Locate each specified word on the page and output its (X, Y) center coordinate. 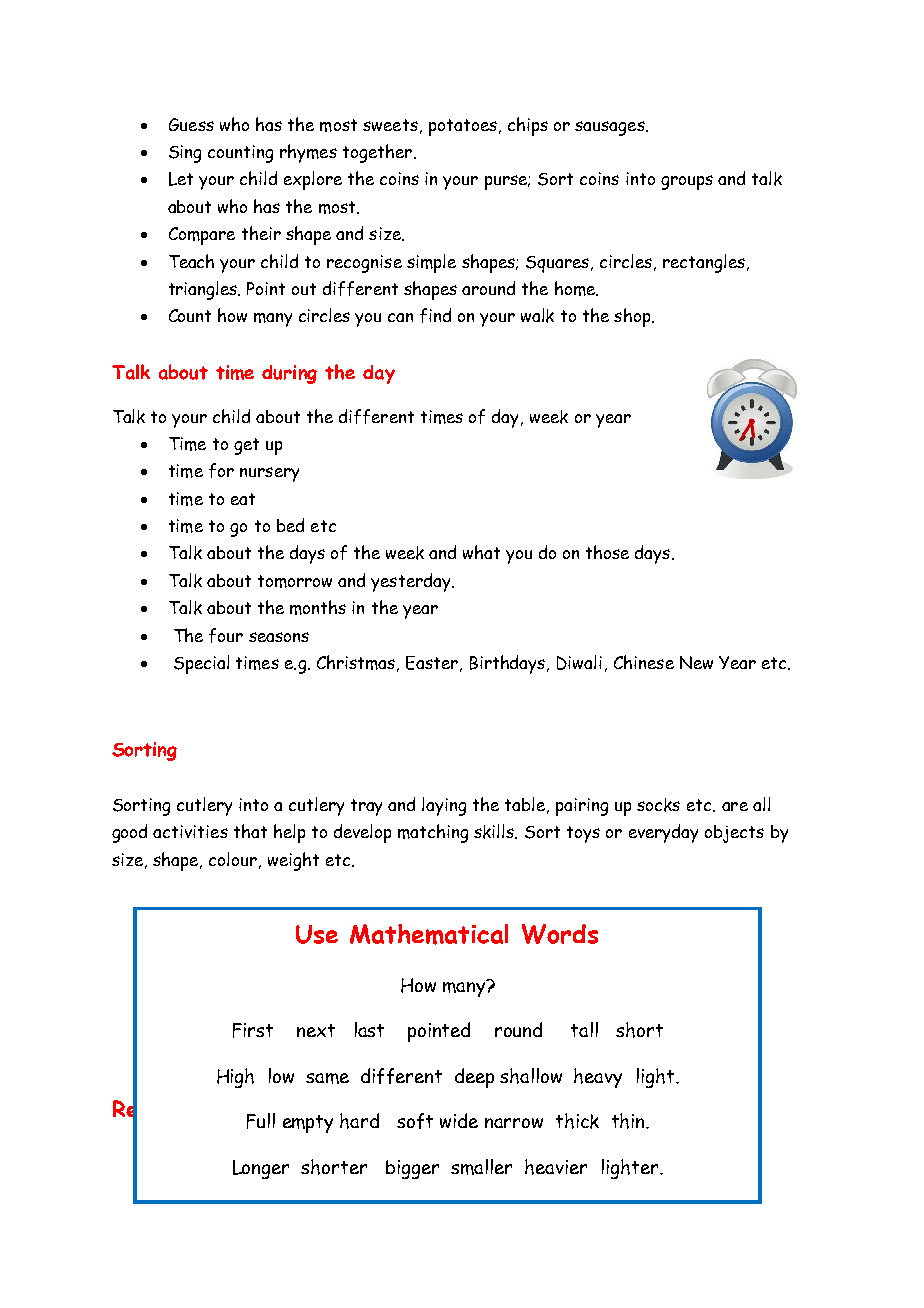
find (435, 315)
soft (415, 1121)
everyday (663, 833)
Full (261, 1121)
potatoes (463, 127)
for (221, 470)
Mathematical (429, 934)
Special (201, 664)
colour (233, 859)
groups (687, 182)
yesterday (412, 582)
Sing (185, 154)
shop (632, 317)
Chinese (644, 662)
